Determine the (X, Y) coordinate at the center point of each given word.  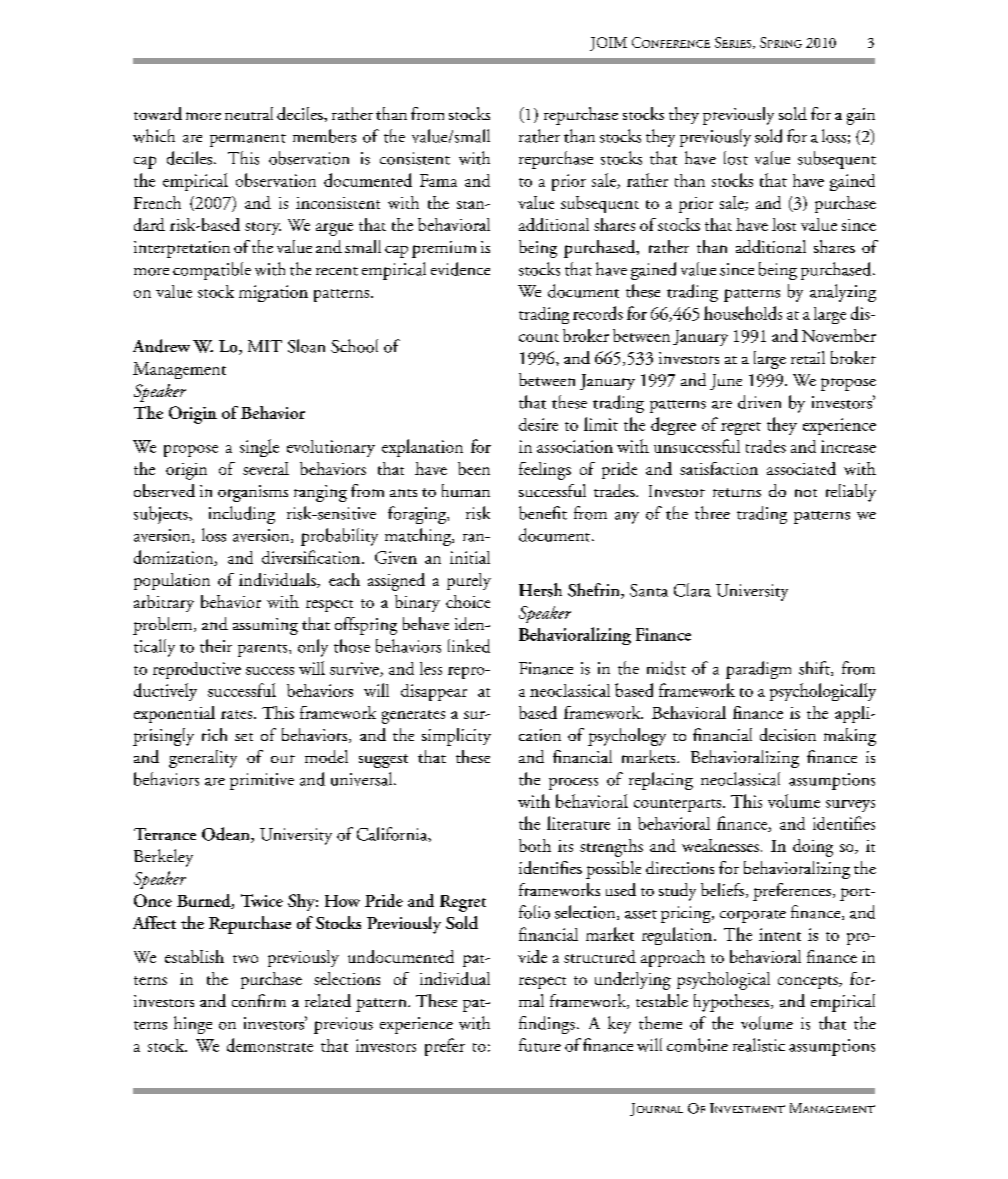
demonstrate (270, 1045)
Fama (438, 180)
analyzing (843, 293)
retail (808, 357)
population (172, 581)
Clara (692, 590)
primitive (262, 781)
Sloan (306, 346)
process (573, 784)
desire (538, 424)
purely (469, 581)
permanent (248, 140)
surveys (850, 806)
